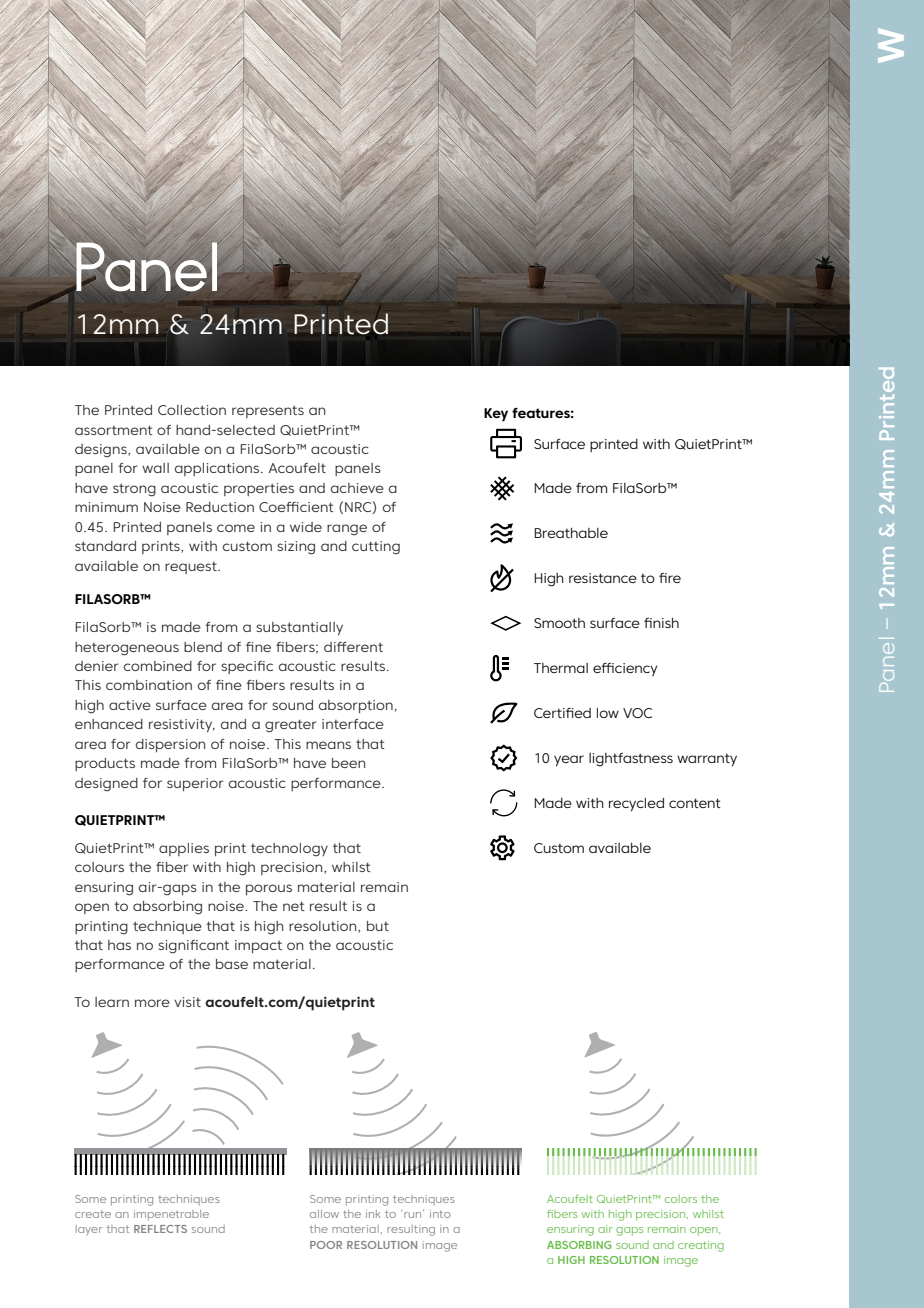 The image size is (924, 1308). What do you see at coordinates (378, 926) in the page?
I see `but` at bounding box center [378, 926].
